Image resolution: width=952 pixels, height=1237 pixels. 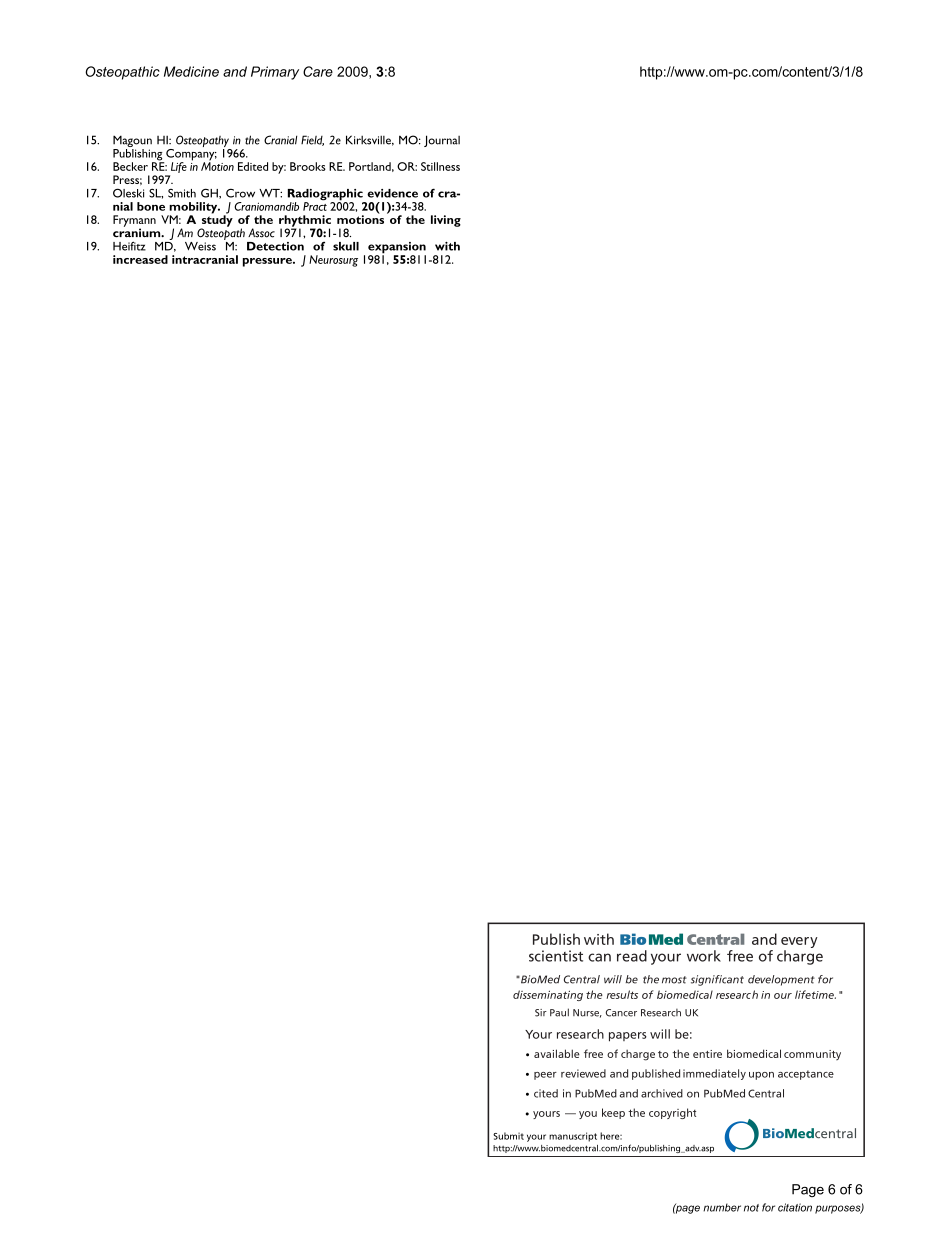 What do you see at coordinates (548, 995) in the page?
I see `disseminating` at bounding box center [548, 995].
